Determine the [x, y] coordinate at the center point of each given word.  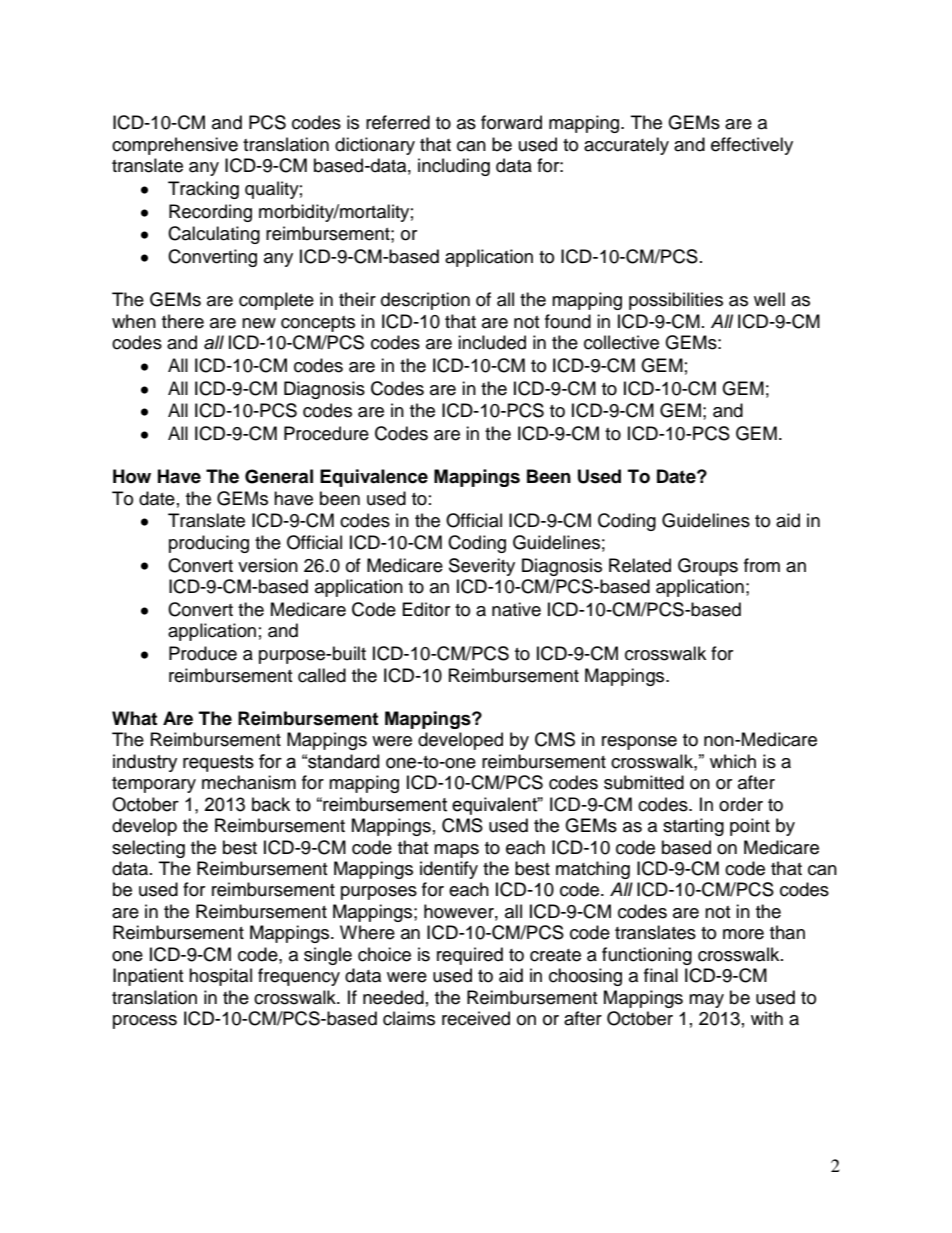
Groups [708, 567]
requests [218, 763]
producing [209, 544]
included [492, 342]
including [454, 167]
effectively [752, 146]
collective [621, 342]
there [183, 321]
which [733, 761]
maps [456, 851]
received [476, 1018]
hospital [220, 977]
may [706, 1001]
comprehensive [175, 146]
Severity [482, 567]
